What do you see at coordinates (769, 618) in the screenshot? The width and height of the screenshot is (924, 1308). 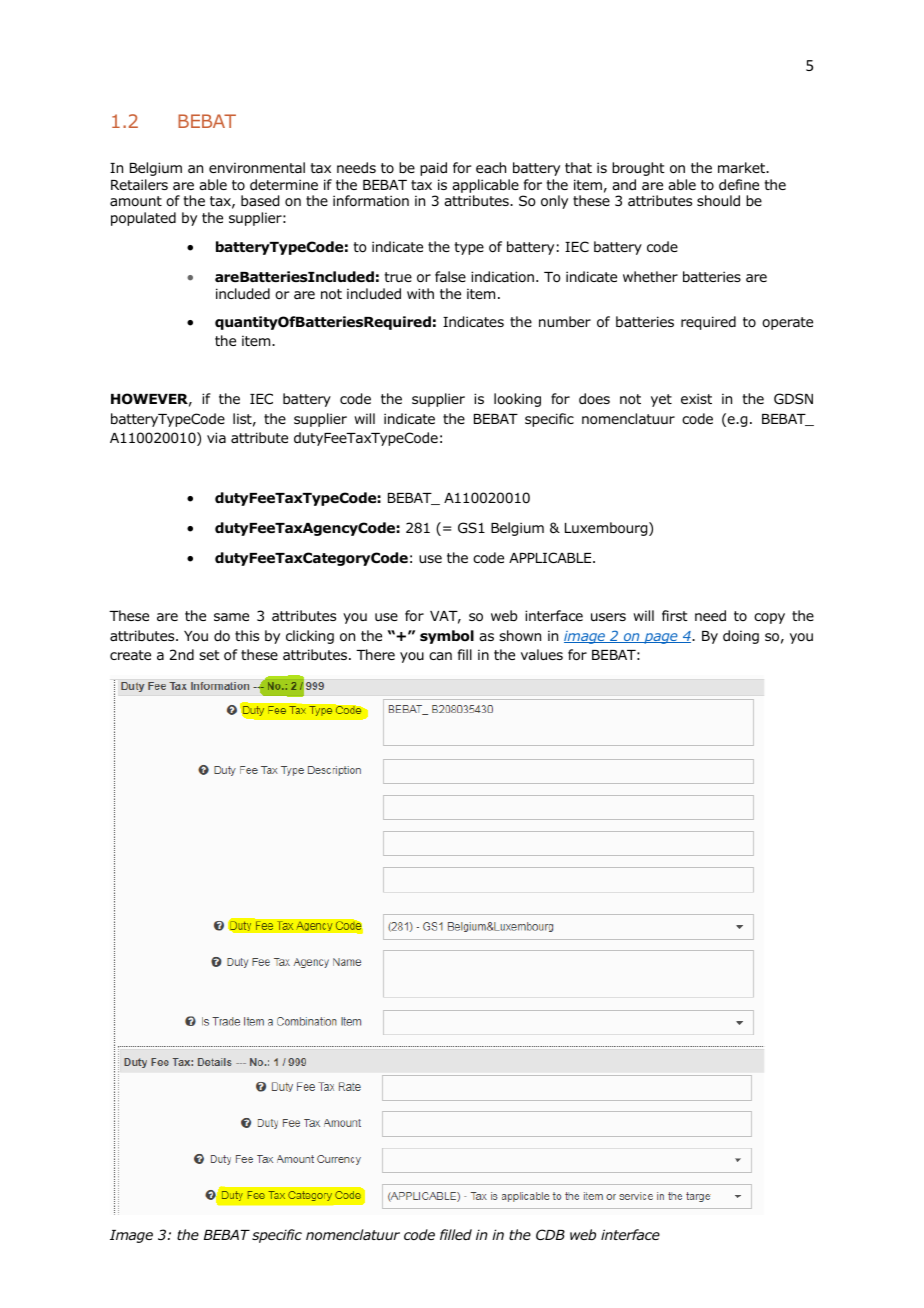 I see `copy` at bounding box center [769, 618].
